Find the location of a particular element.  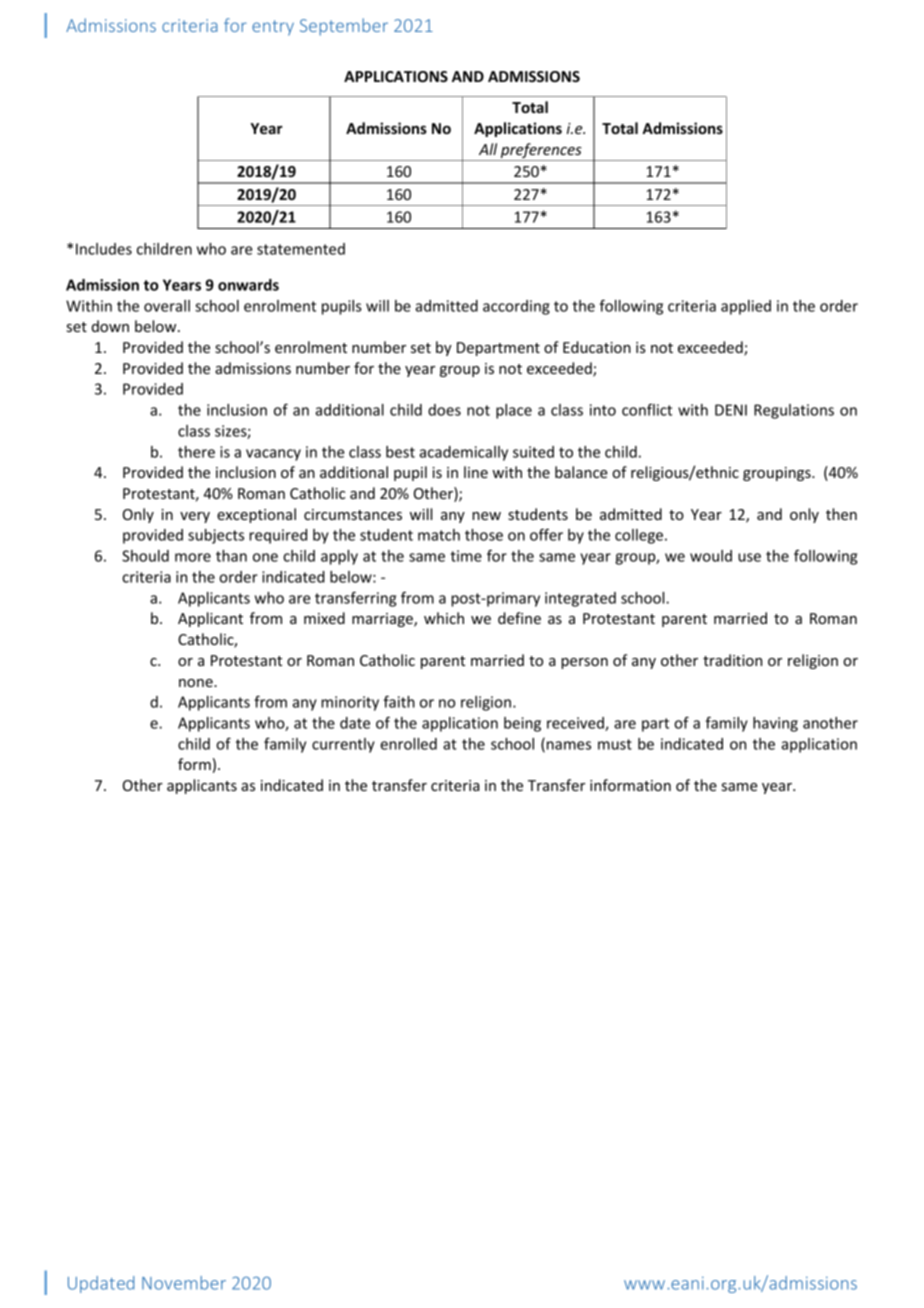

names is located at coordinates (569, 745).
